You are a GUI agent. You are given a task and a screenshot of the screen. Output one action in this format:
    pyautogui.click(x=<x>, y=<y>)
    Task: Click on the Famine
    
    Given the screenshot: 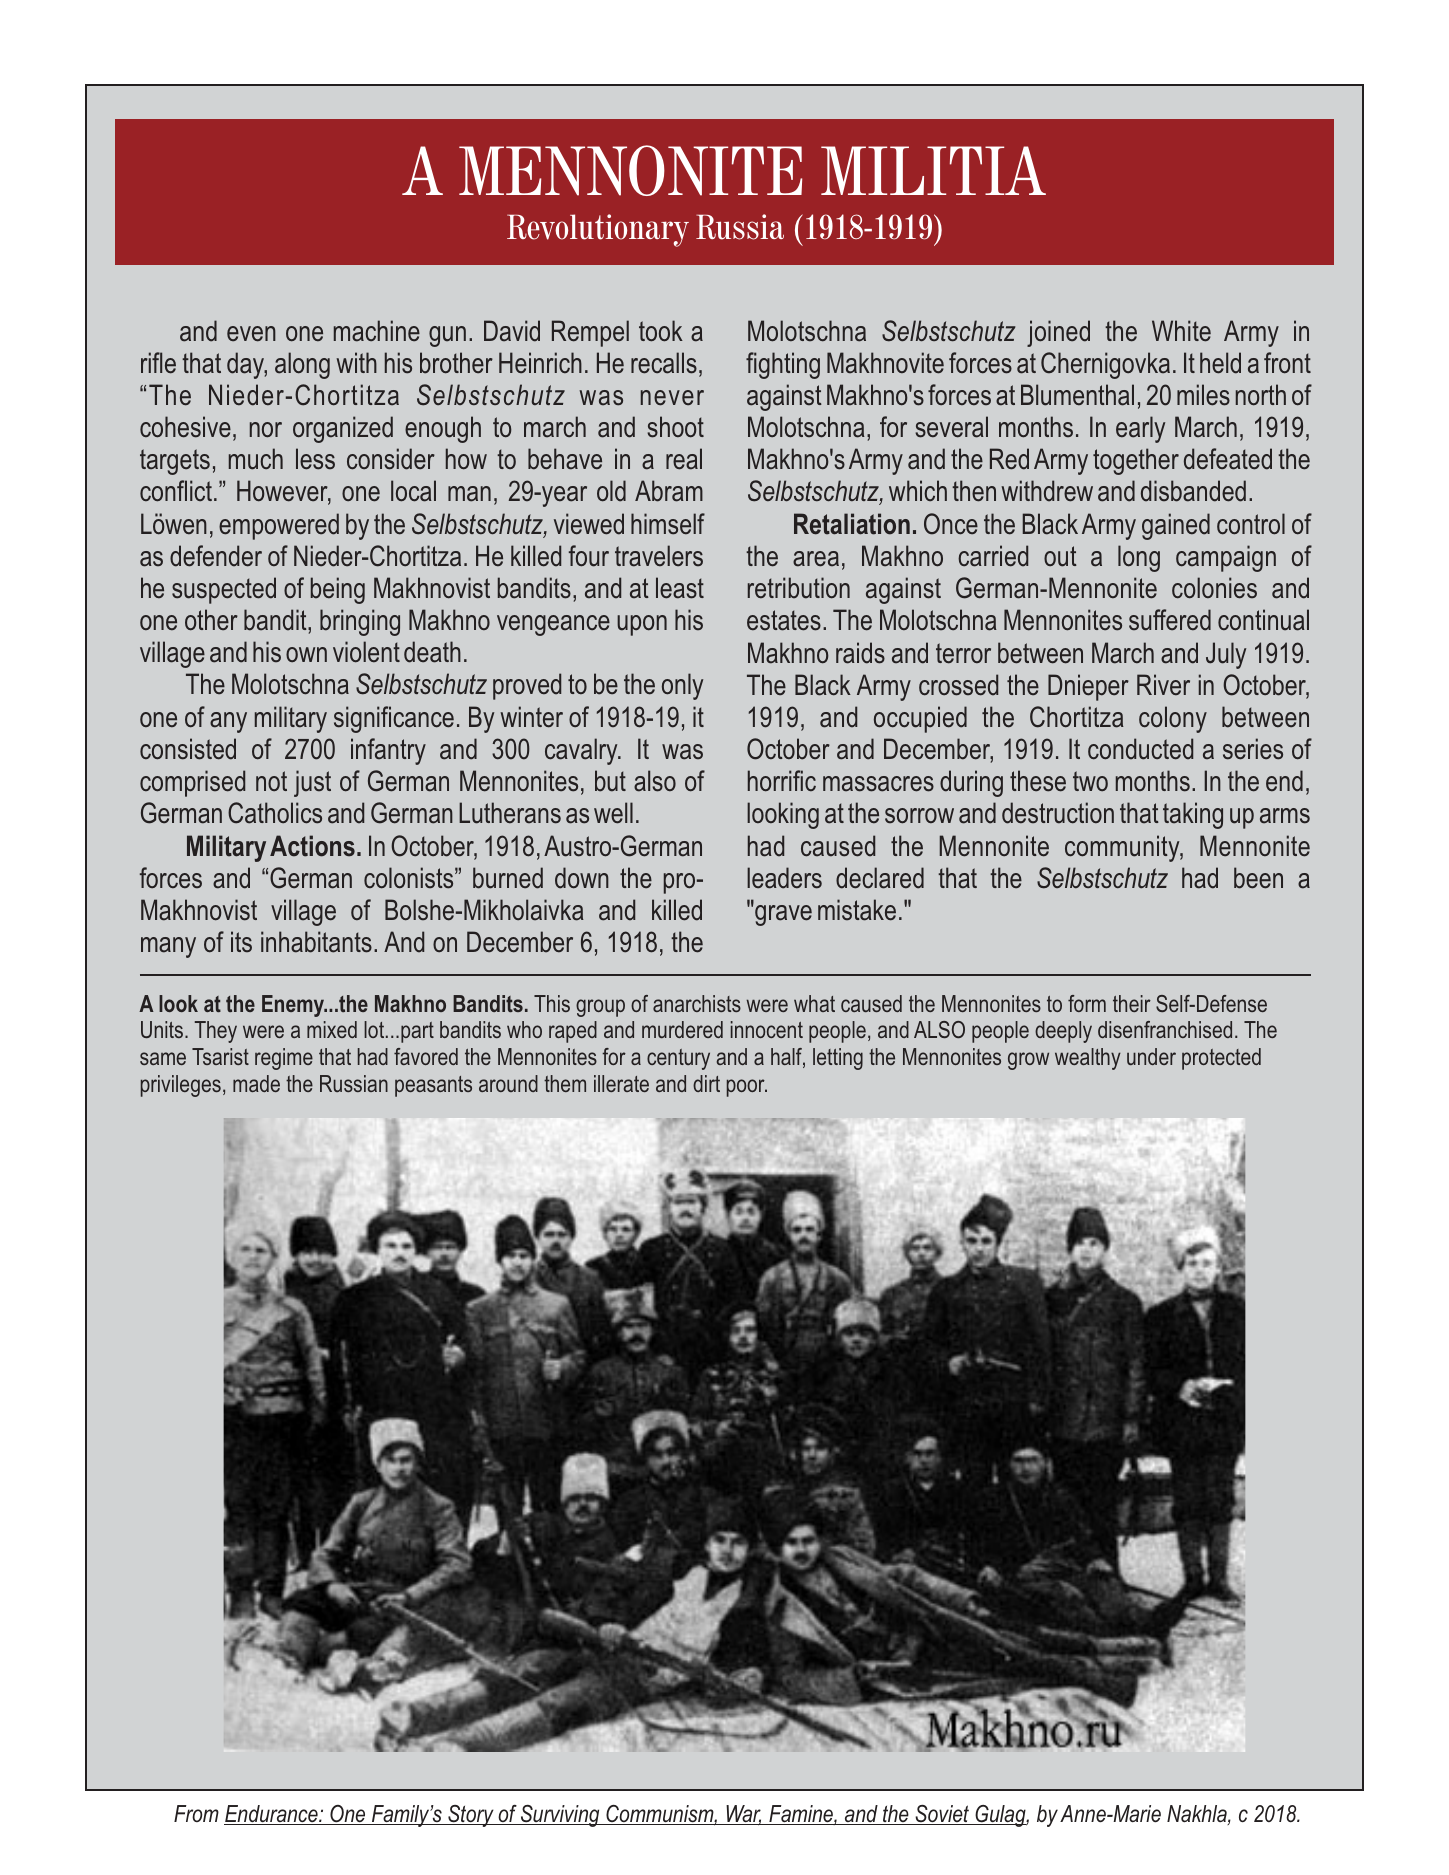 What is the action you would take?
    pyautogui.click(x=801, y=1815)
